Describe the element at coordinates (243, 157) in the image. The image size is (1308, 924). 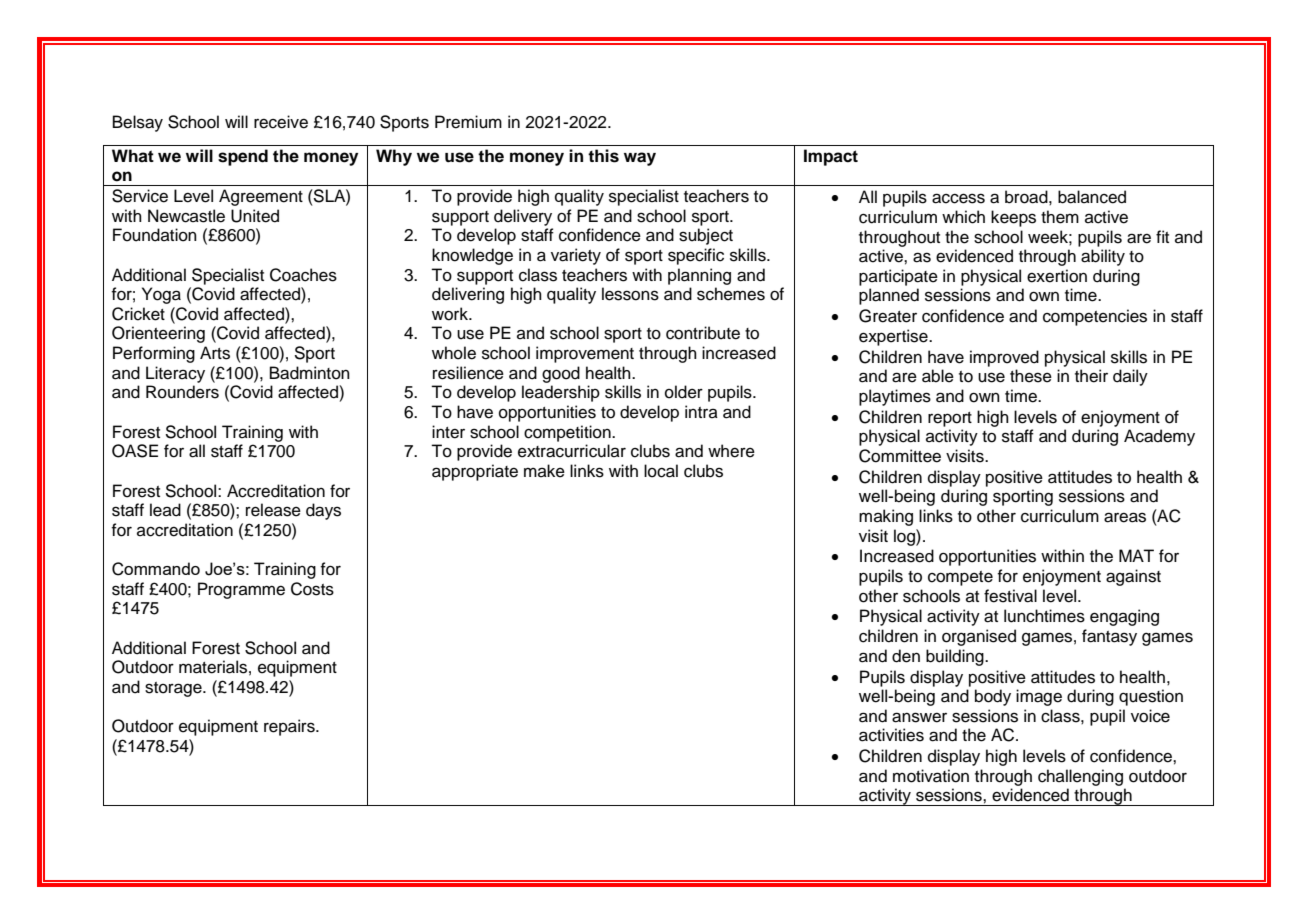
I see `spend` at that location.
